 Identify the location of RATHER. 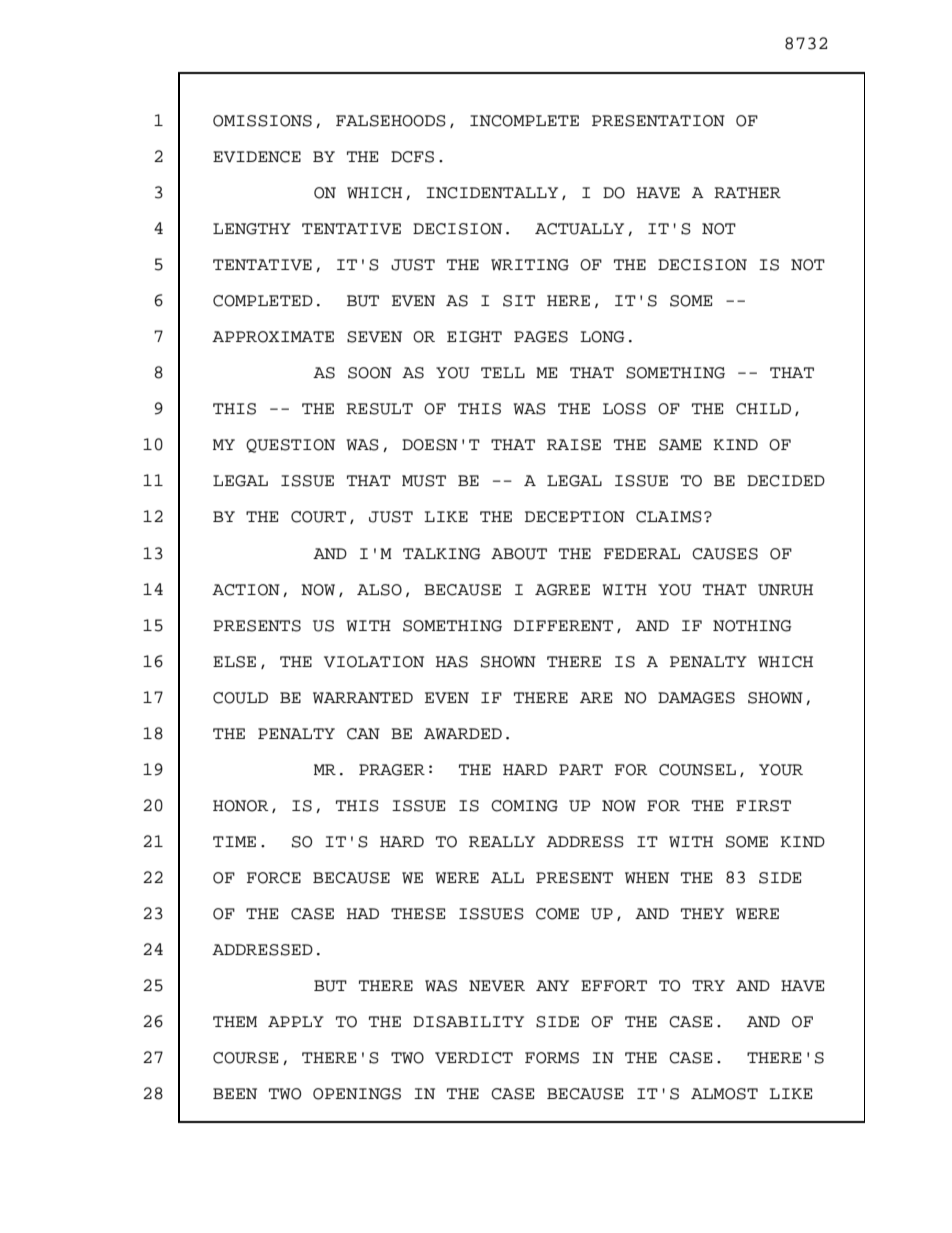
(747, 192).
